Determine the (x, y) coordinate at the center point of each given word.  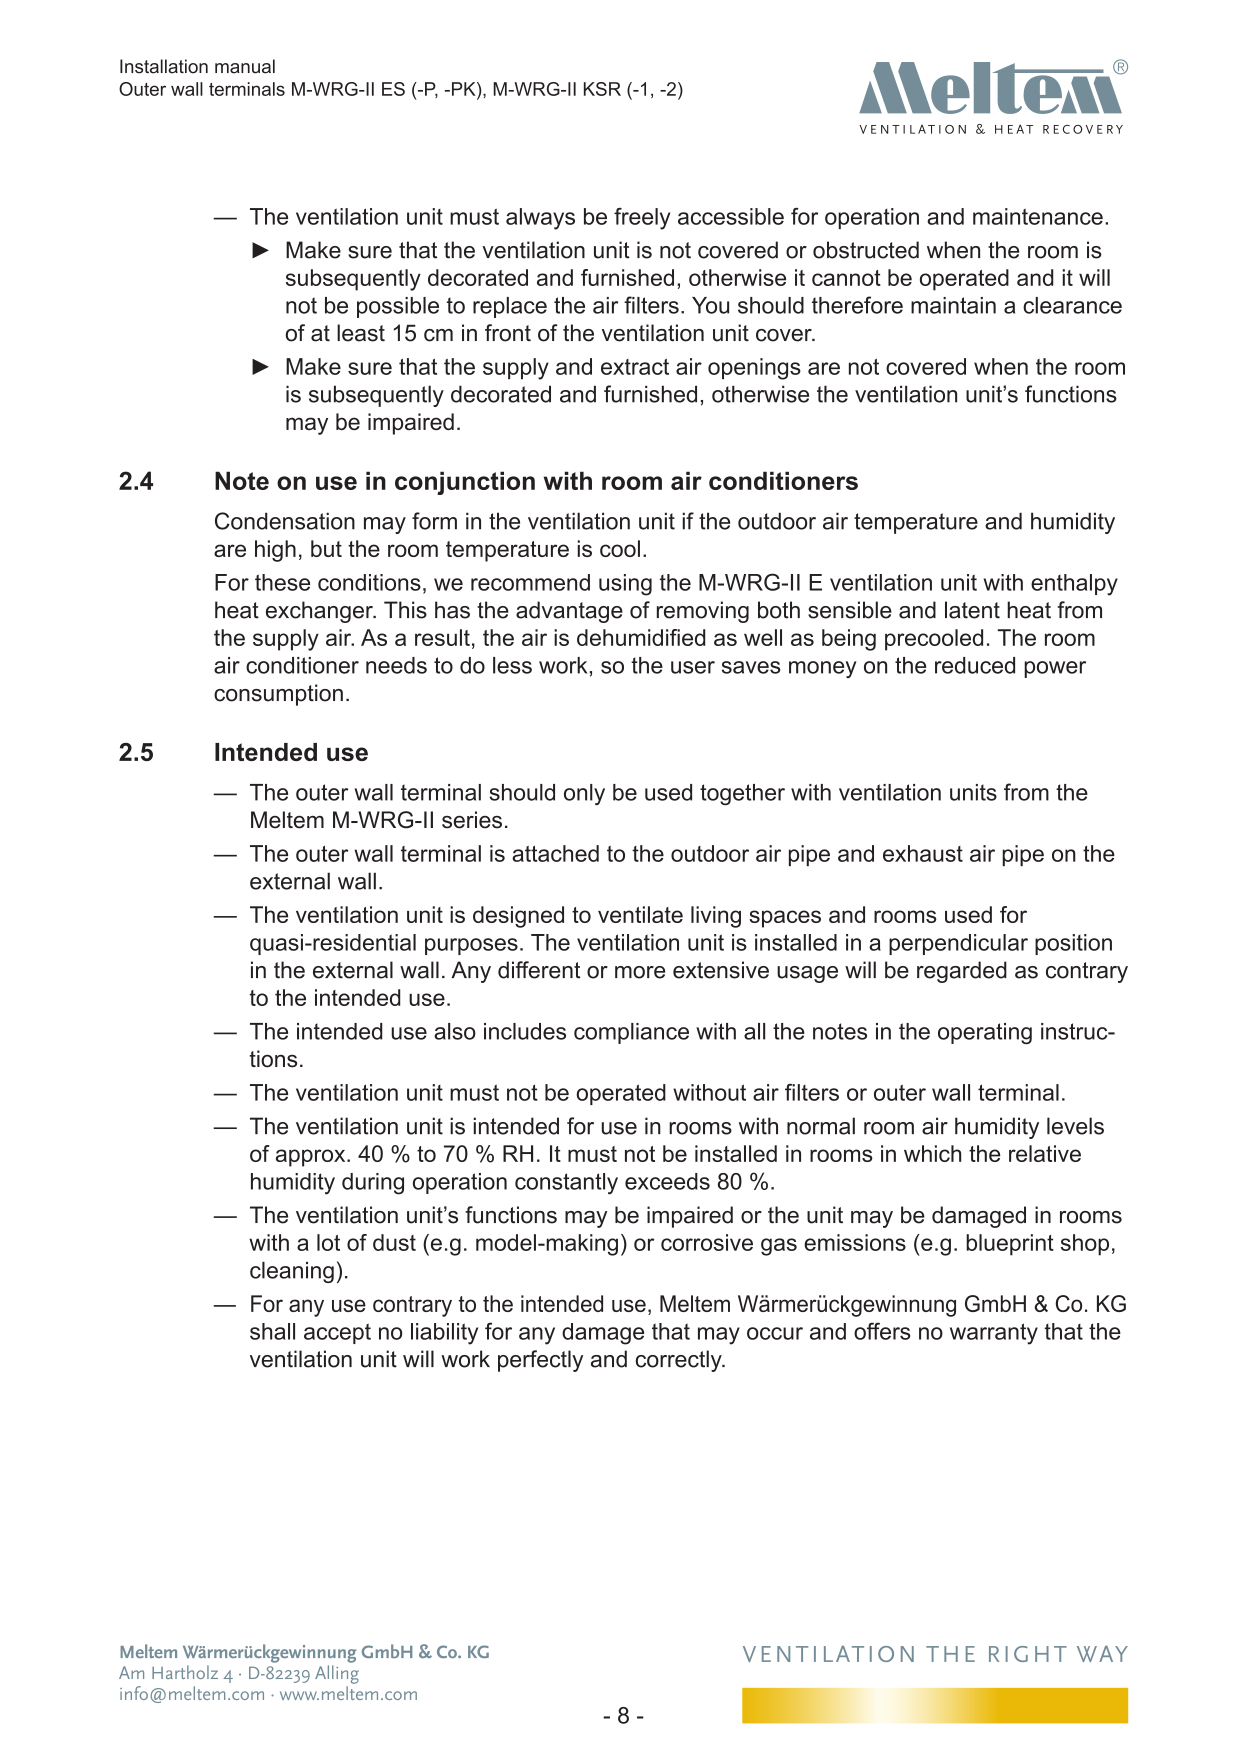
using (625, 585)
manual (245, 66)
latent (972, 610)
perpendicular (958, 944)
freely (642, 219)
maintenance (1038, 216)
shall (272, 1331)
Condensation (285, 521)
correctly (680, 1361)
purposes (471, 946)
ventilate (640, 914)
